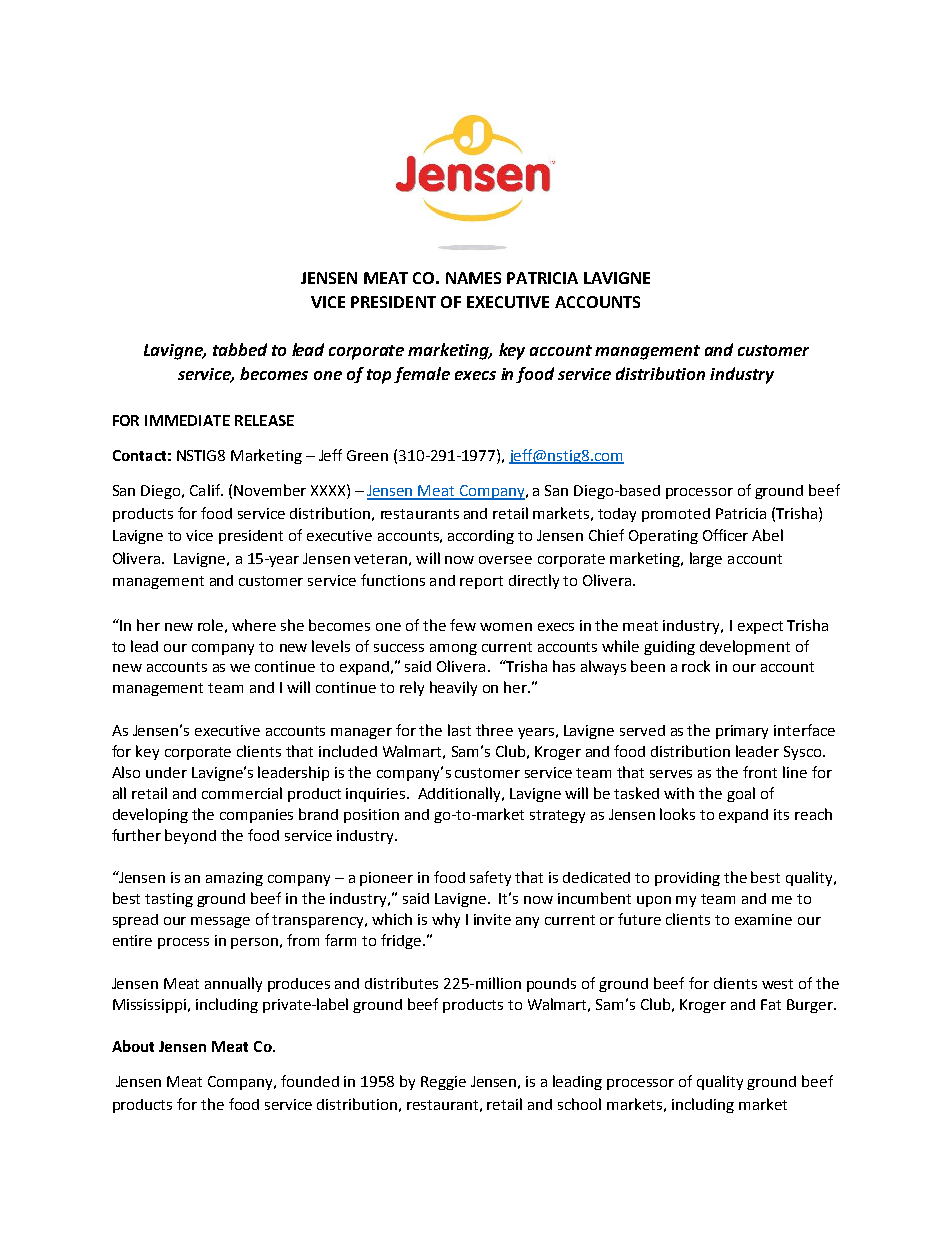 The height and width of the image is (1233, 952). I want to click on where, so click(254, 625).
